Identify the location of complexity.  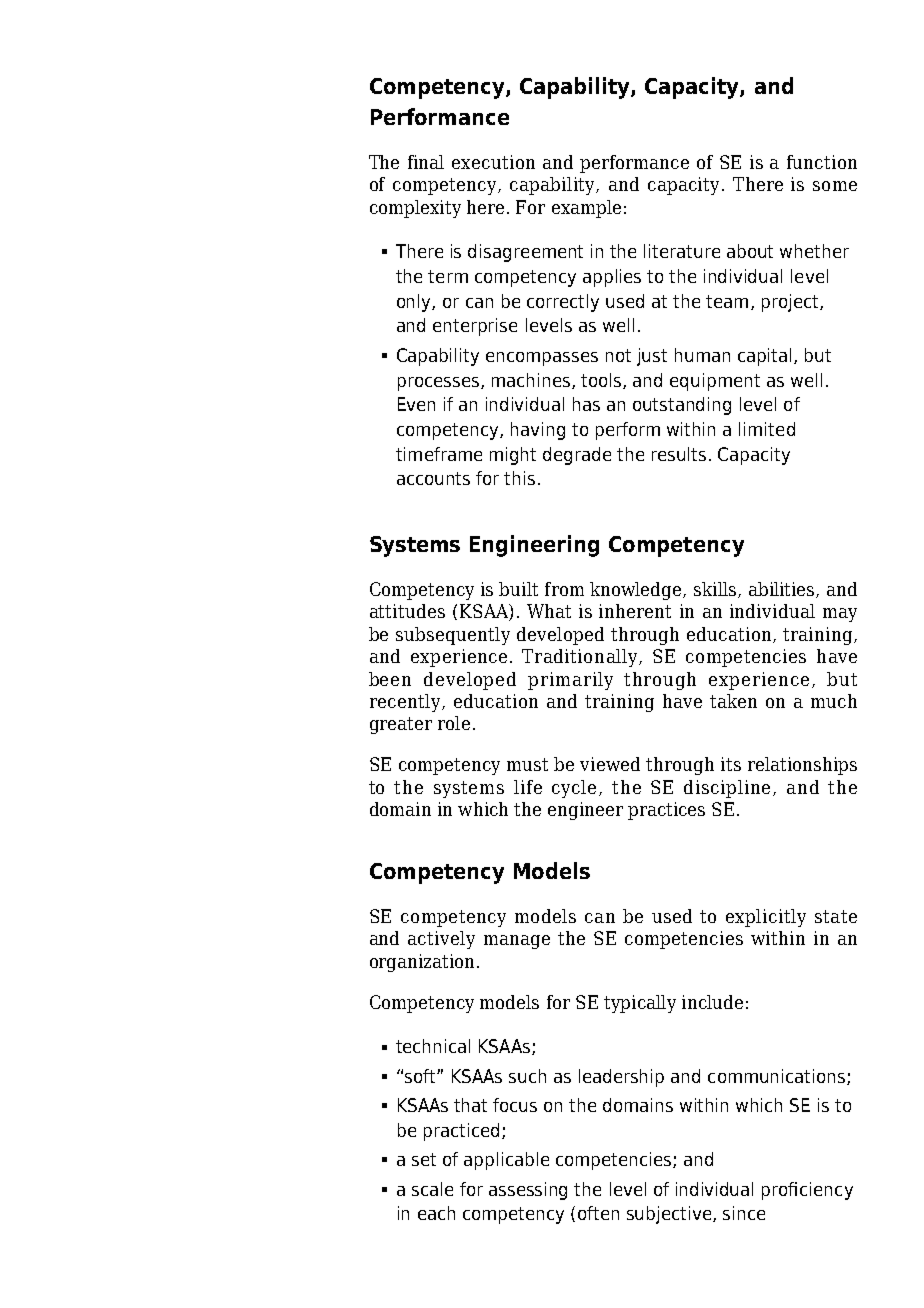
(415, 209).
